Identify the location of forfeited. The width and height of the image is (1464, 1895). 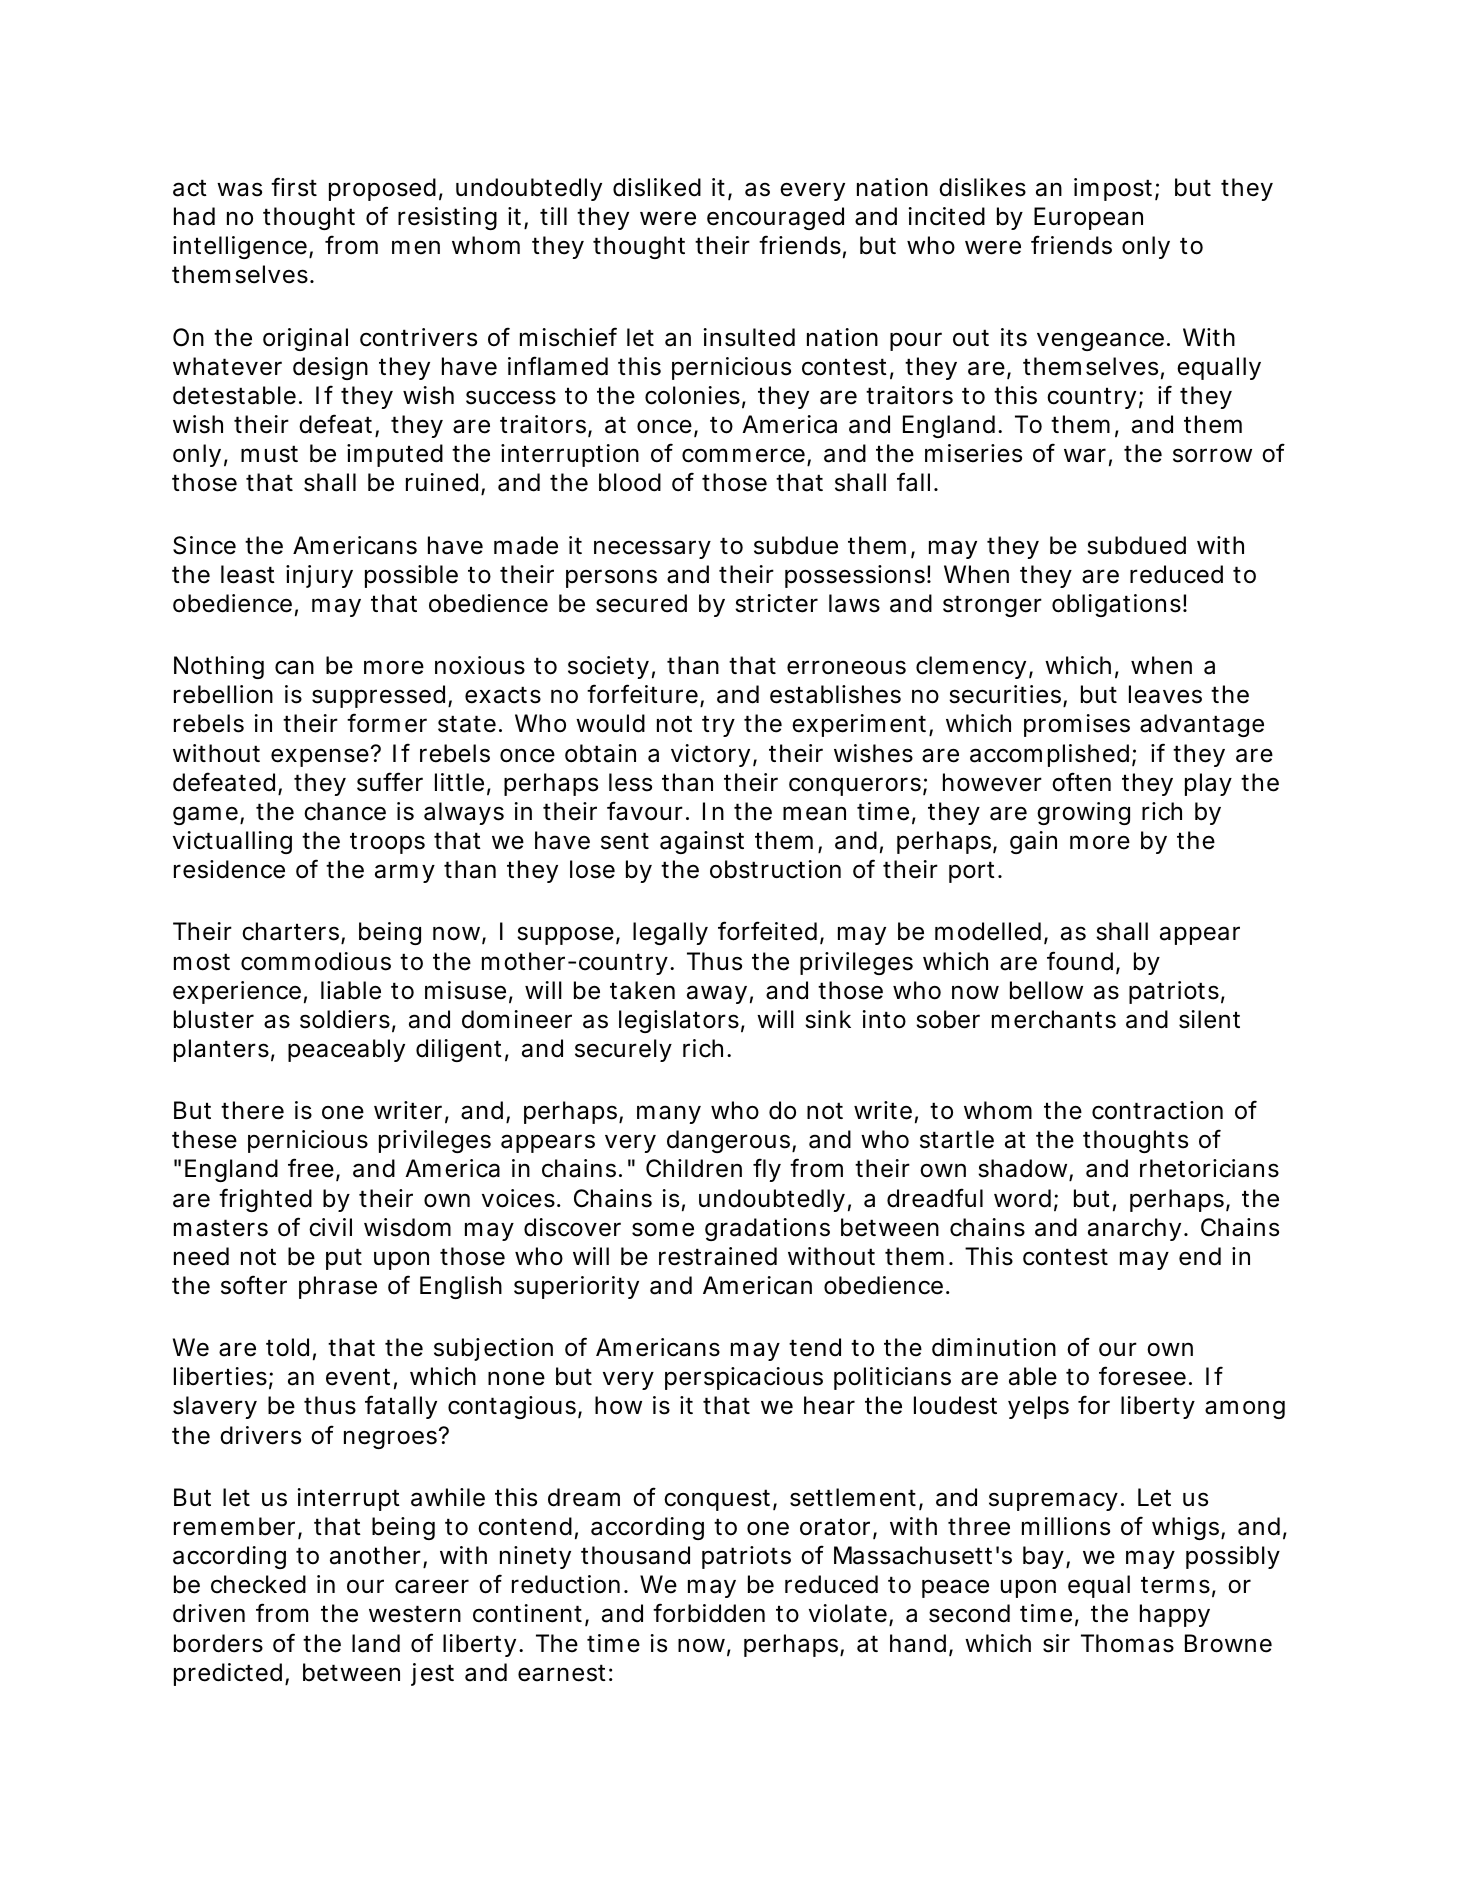
(771, 932).
